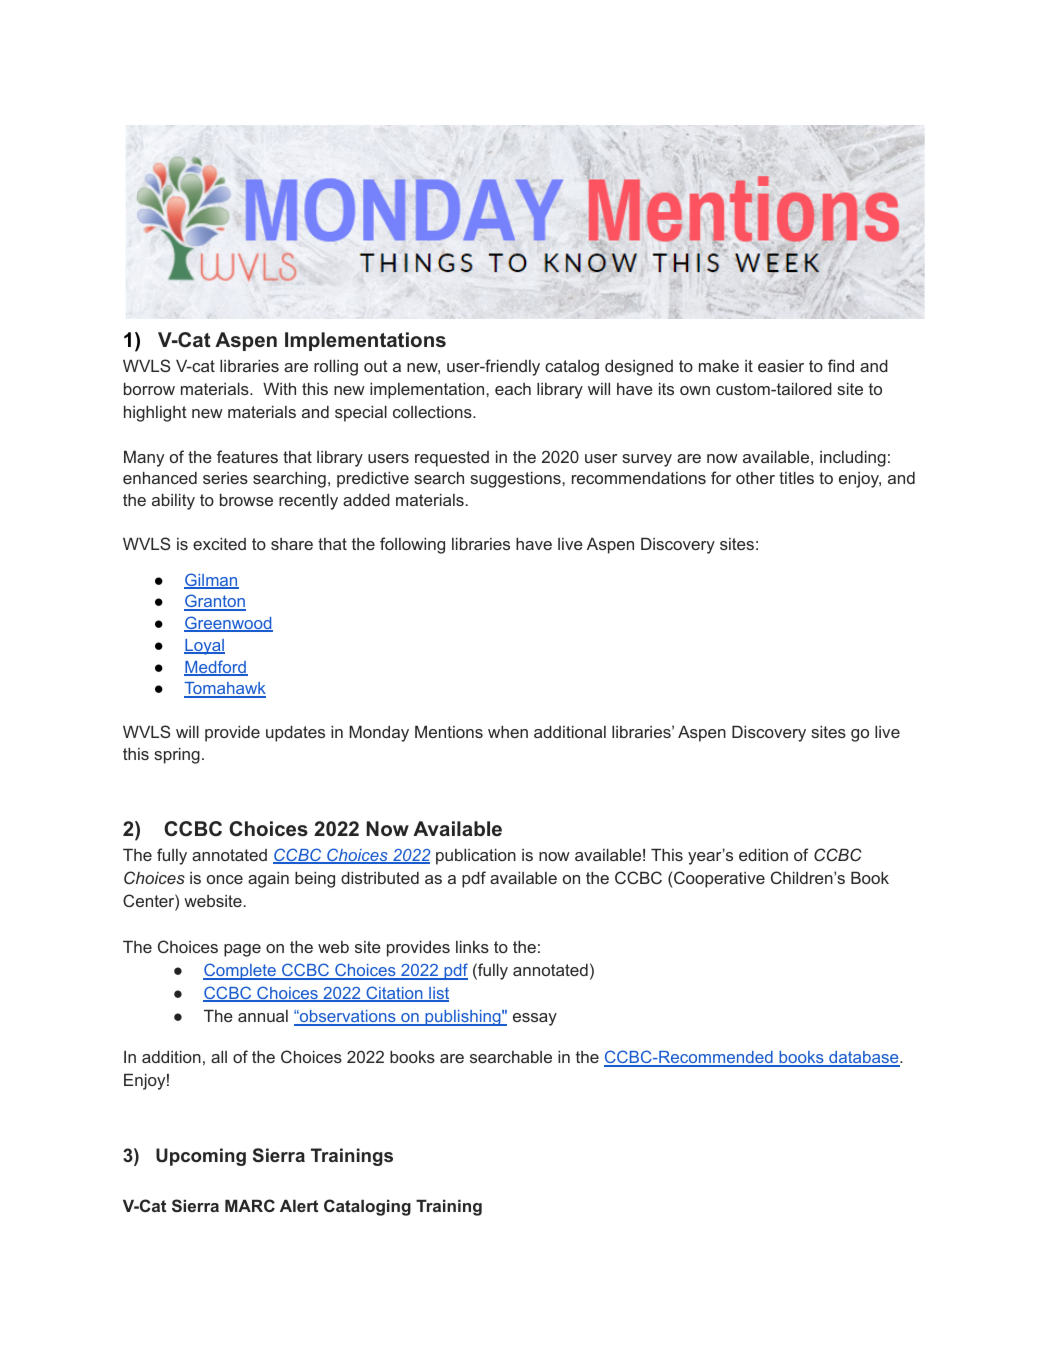 This screenshot has width=1045, height=1352. Describe the element at coordinates (513, 389) in the screenshot. I see `each` at that location.
